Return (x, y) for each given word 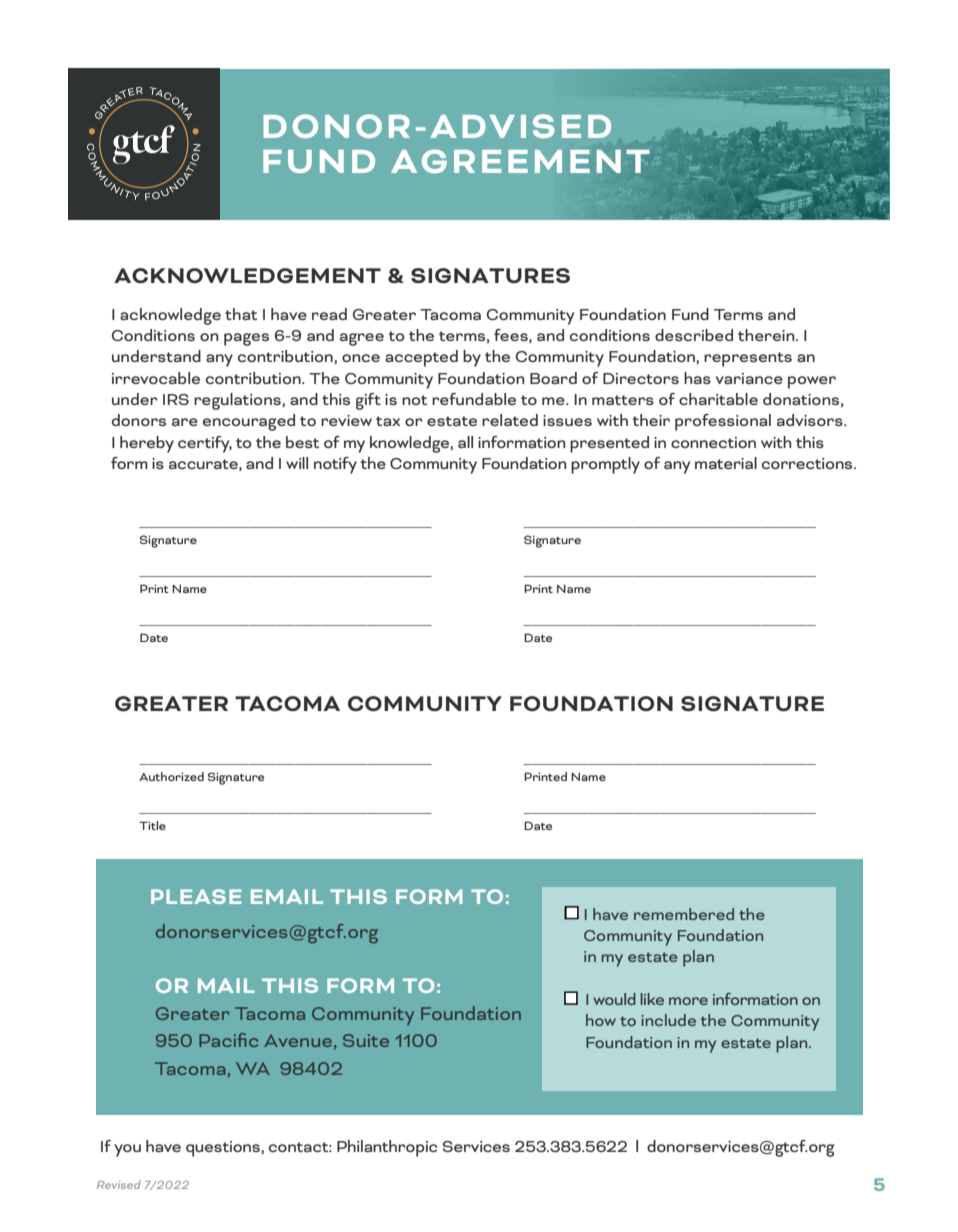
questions (224, 1149)
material (726, 463)
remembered (684, 914)
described (694, 335)
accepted (421, 358)
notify (335, 465)
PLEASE (196, 896)
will (297, 463)
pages (246, 339)
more (688, 1001)
